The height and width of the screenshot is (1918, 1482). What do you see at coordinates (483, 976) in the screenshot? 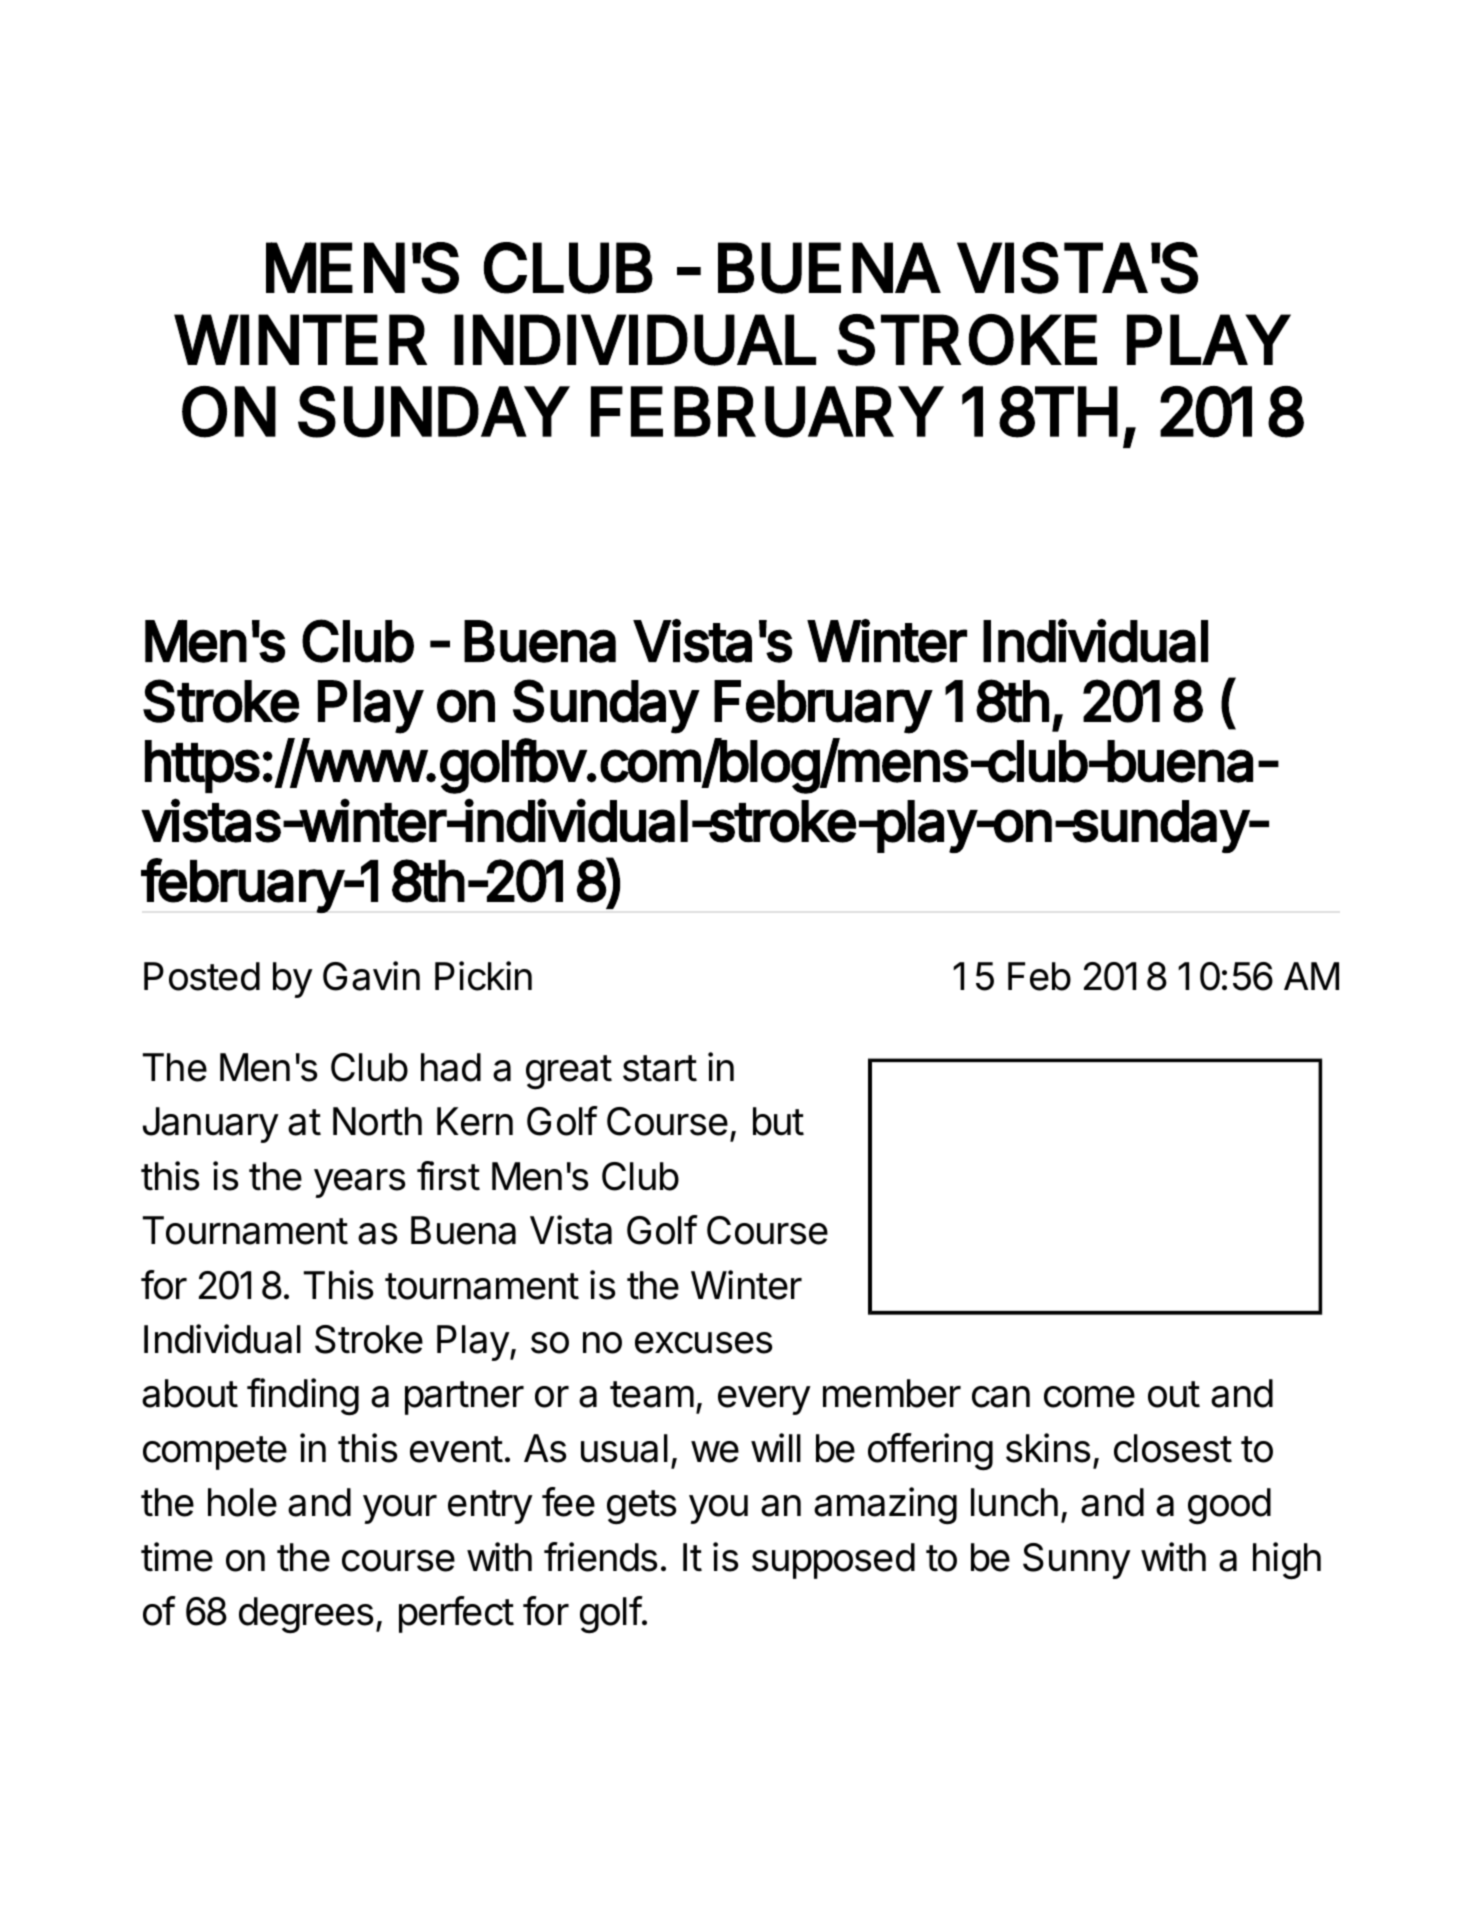
I see `Pickin` at bounding box center [483, 976].
